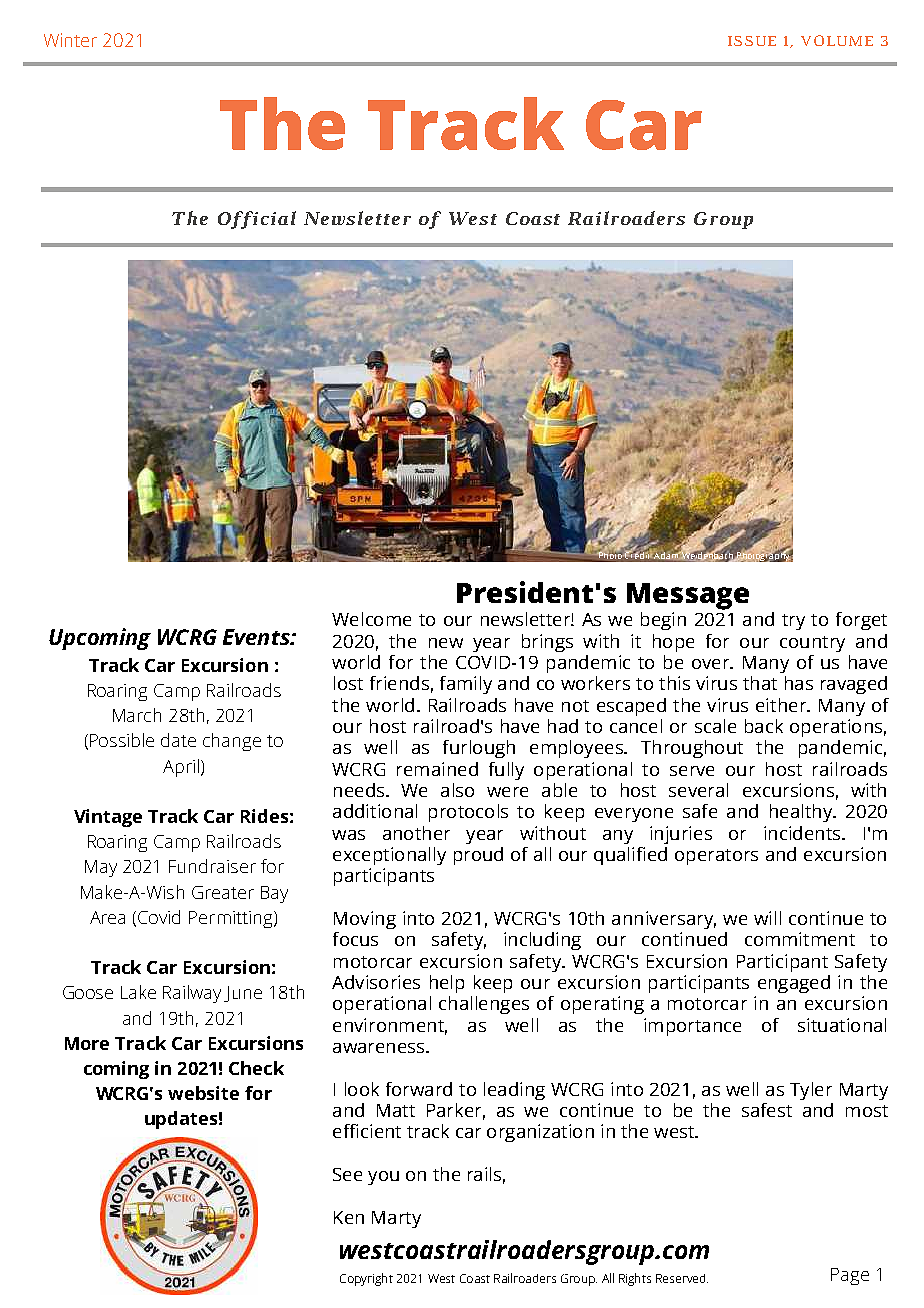  I want to click on proud, so click(478, 856).
